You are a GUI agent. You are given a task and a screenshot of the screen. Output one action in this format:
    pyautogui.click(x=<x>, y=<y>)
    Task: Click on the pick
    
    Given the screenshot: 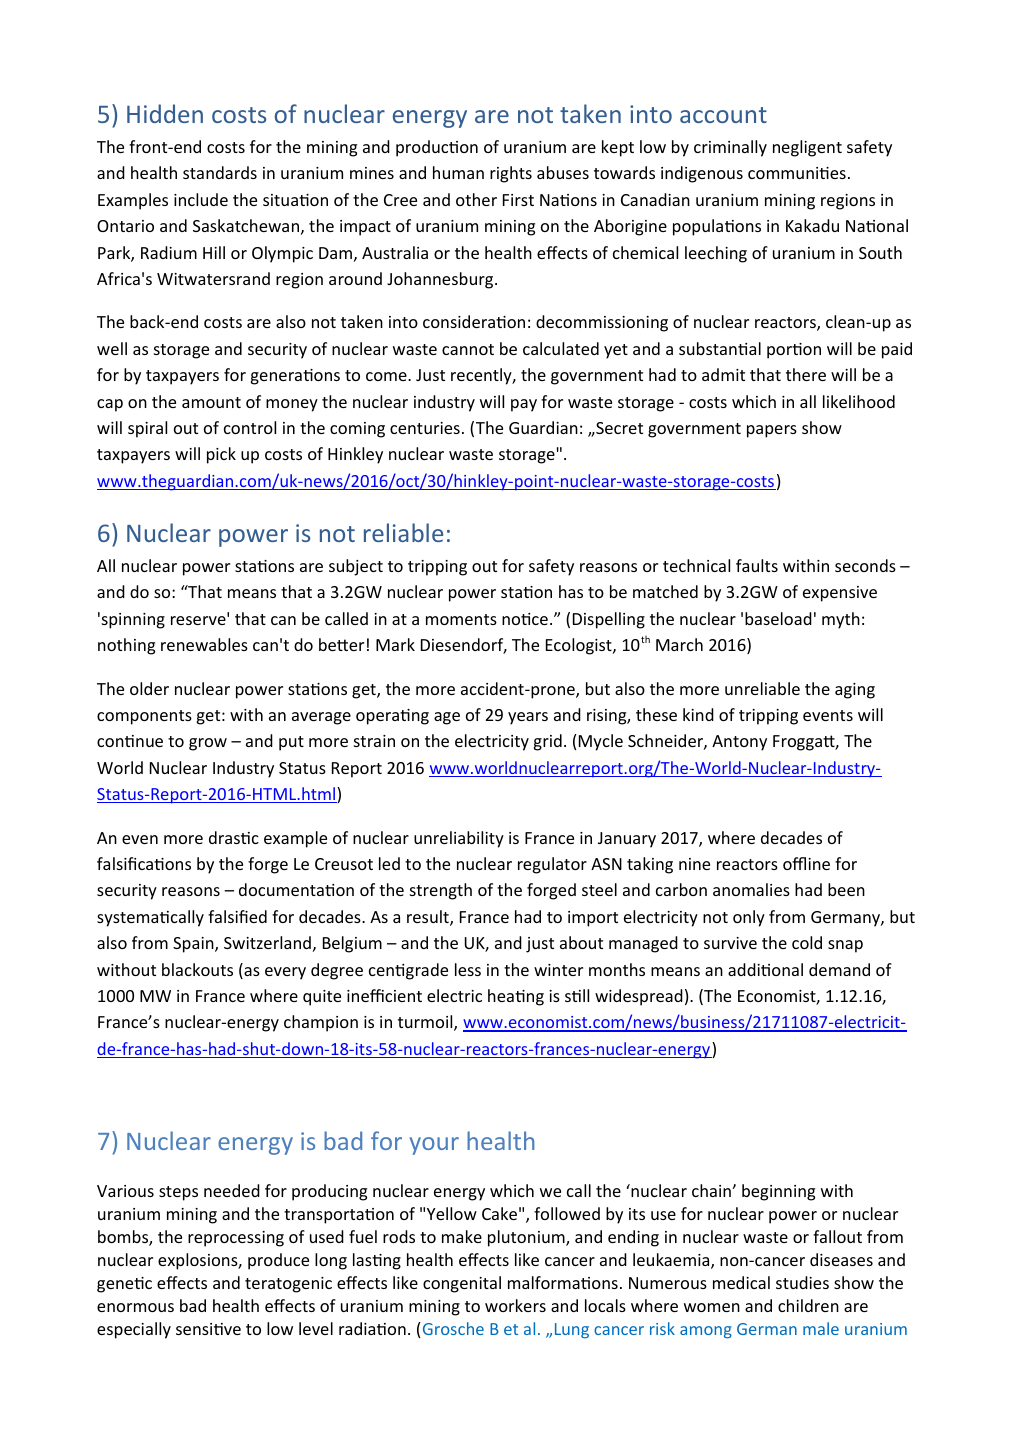 What is the action you would take?
    pyautogui.click(x=221, y=455)
